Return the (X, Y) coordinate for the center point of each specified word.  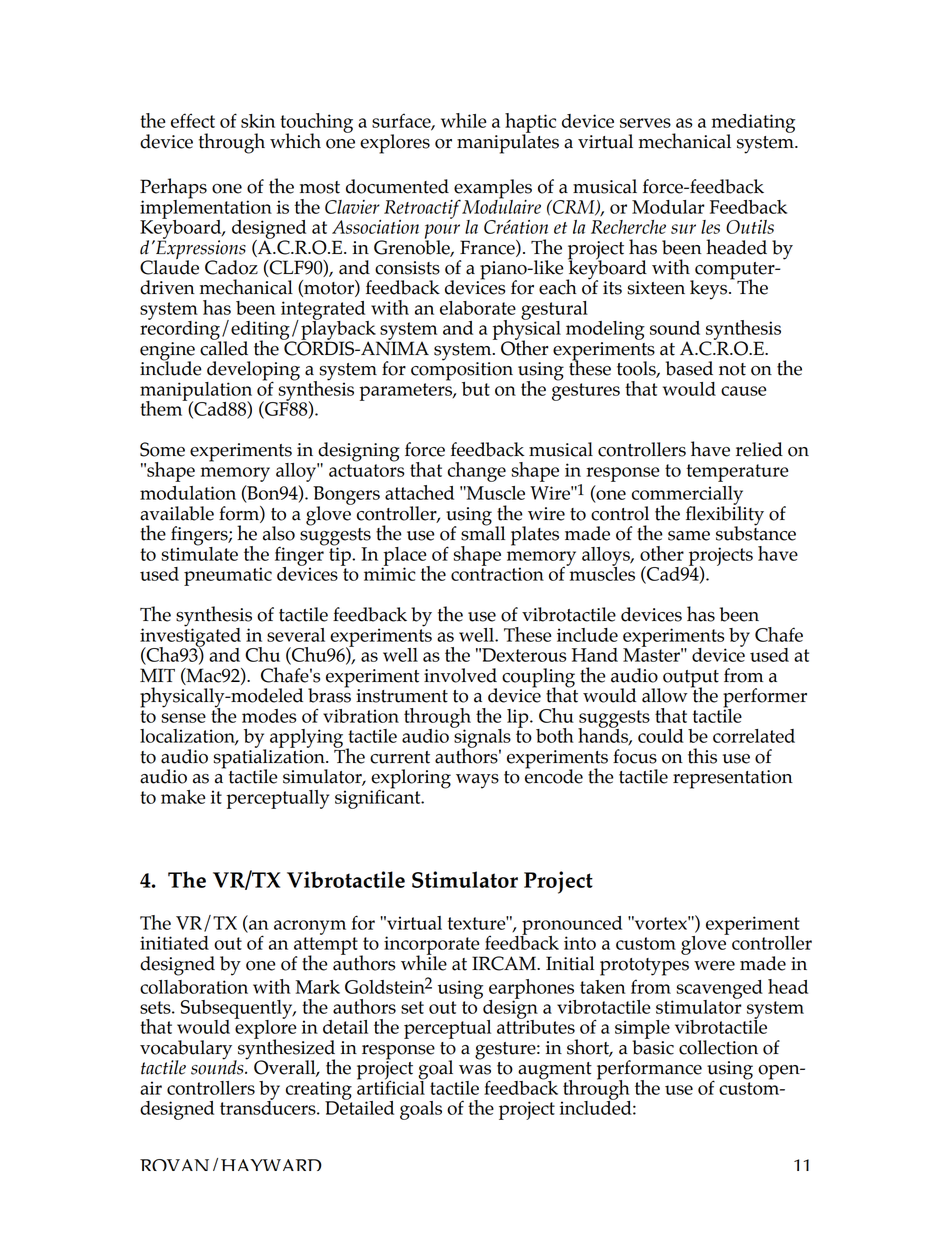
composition (462, 371)
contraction (497, 573)
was (475, 1070)
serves (645, 123)
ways (477, 781)
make (183, 797)
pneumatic (228, 576)
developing (252, 372)
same (689, 536)
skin (258, 121)
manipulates (508, 143)
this (702, 756)
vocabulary (187, 1051)
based (689, 368)
